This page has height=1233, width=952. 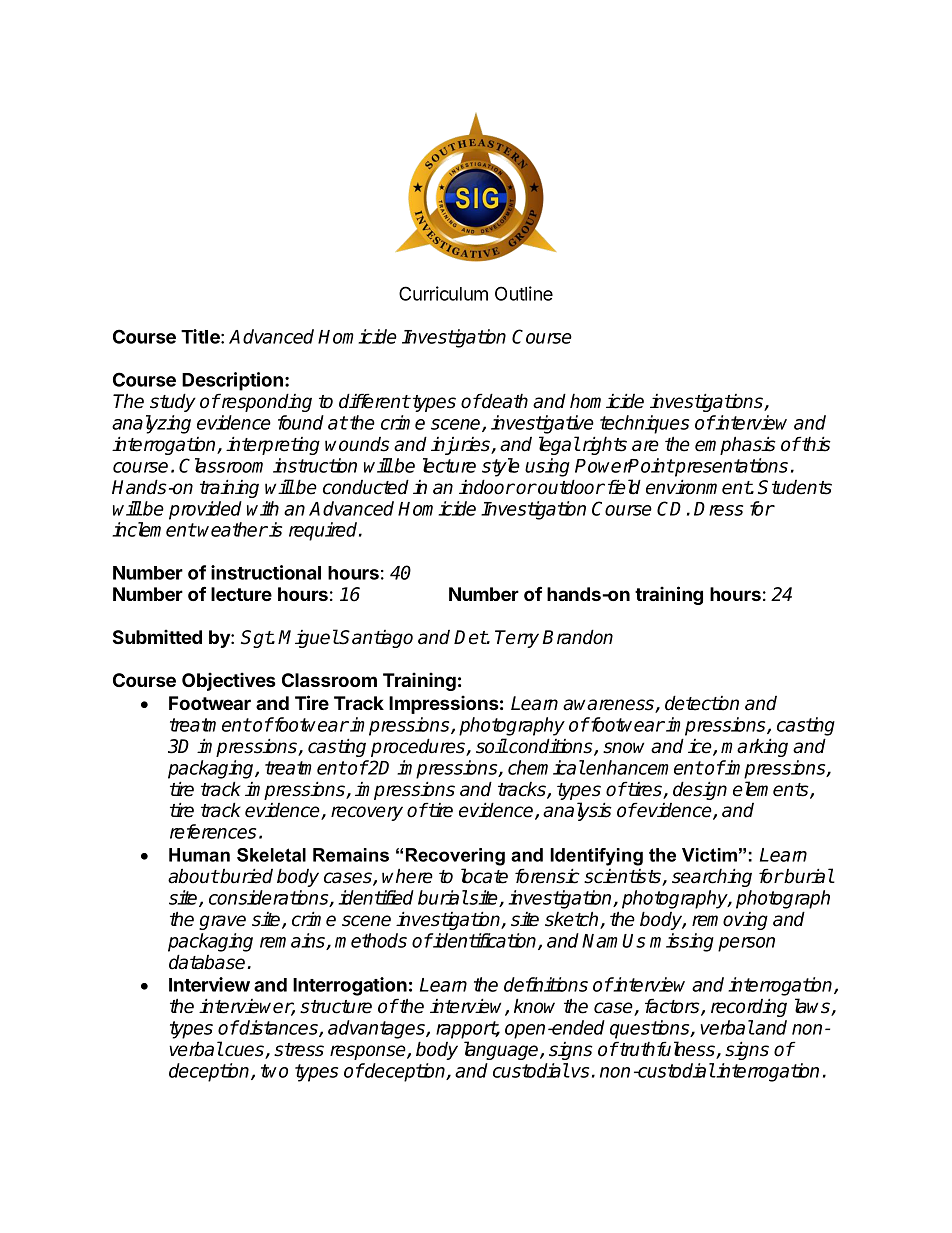 What do you see at coordinates (234, 381) in the page?
I see `Description` at bounding box center [234, 381].
